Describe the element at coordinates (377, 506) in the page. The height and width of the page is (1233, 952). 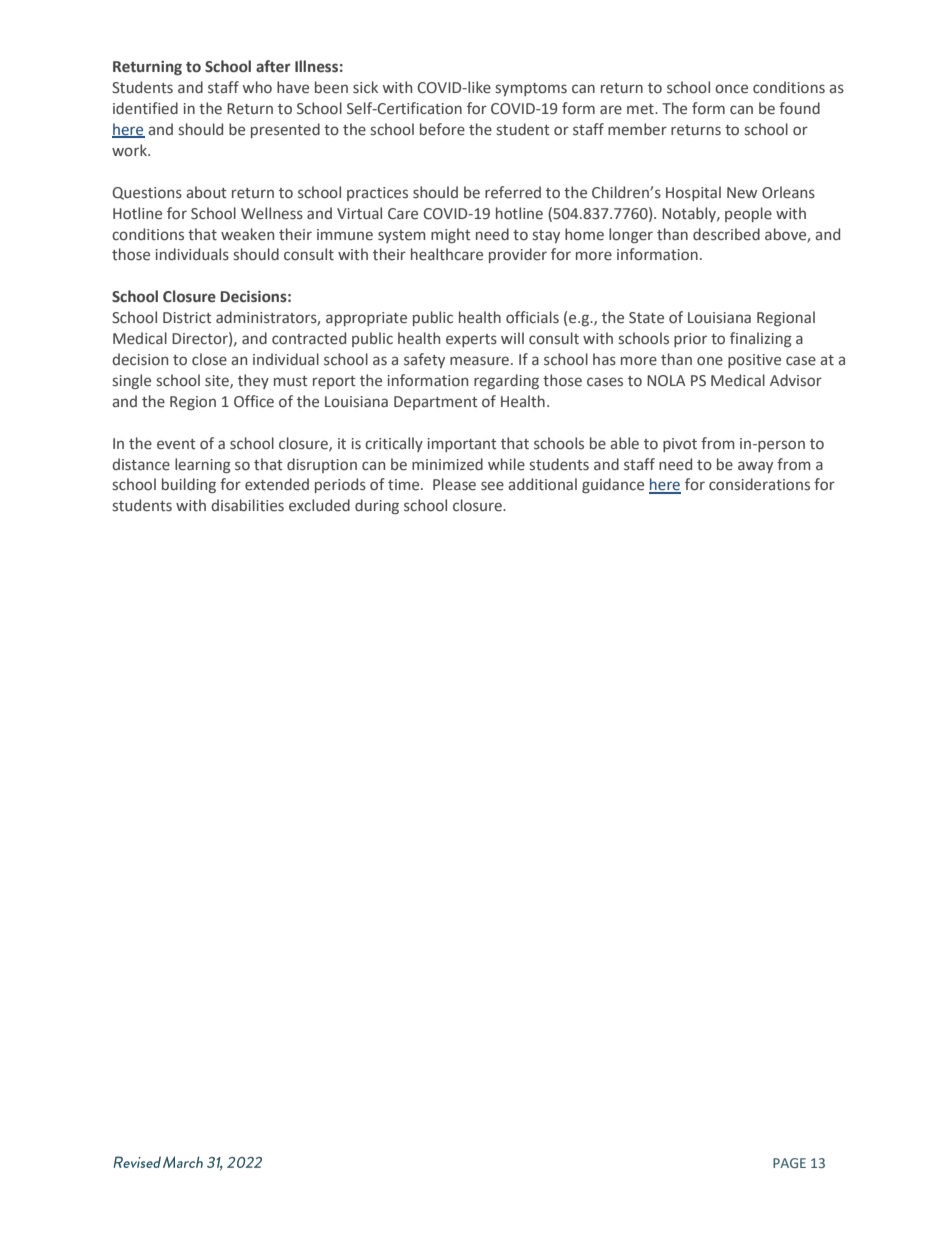
I see `during` at that location.
